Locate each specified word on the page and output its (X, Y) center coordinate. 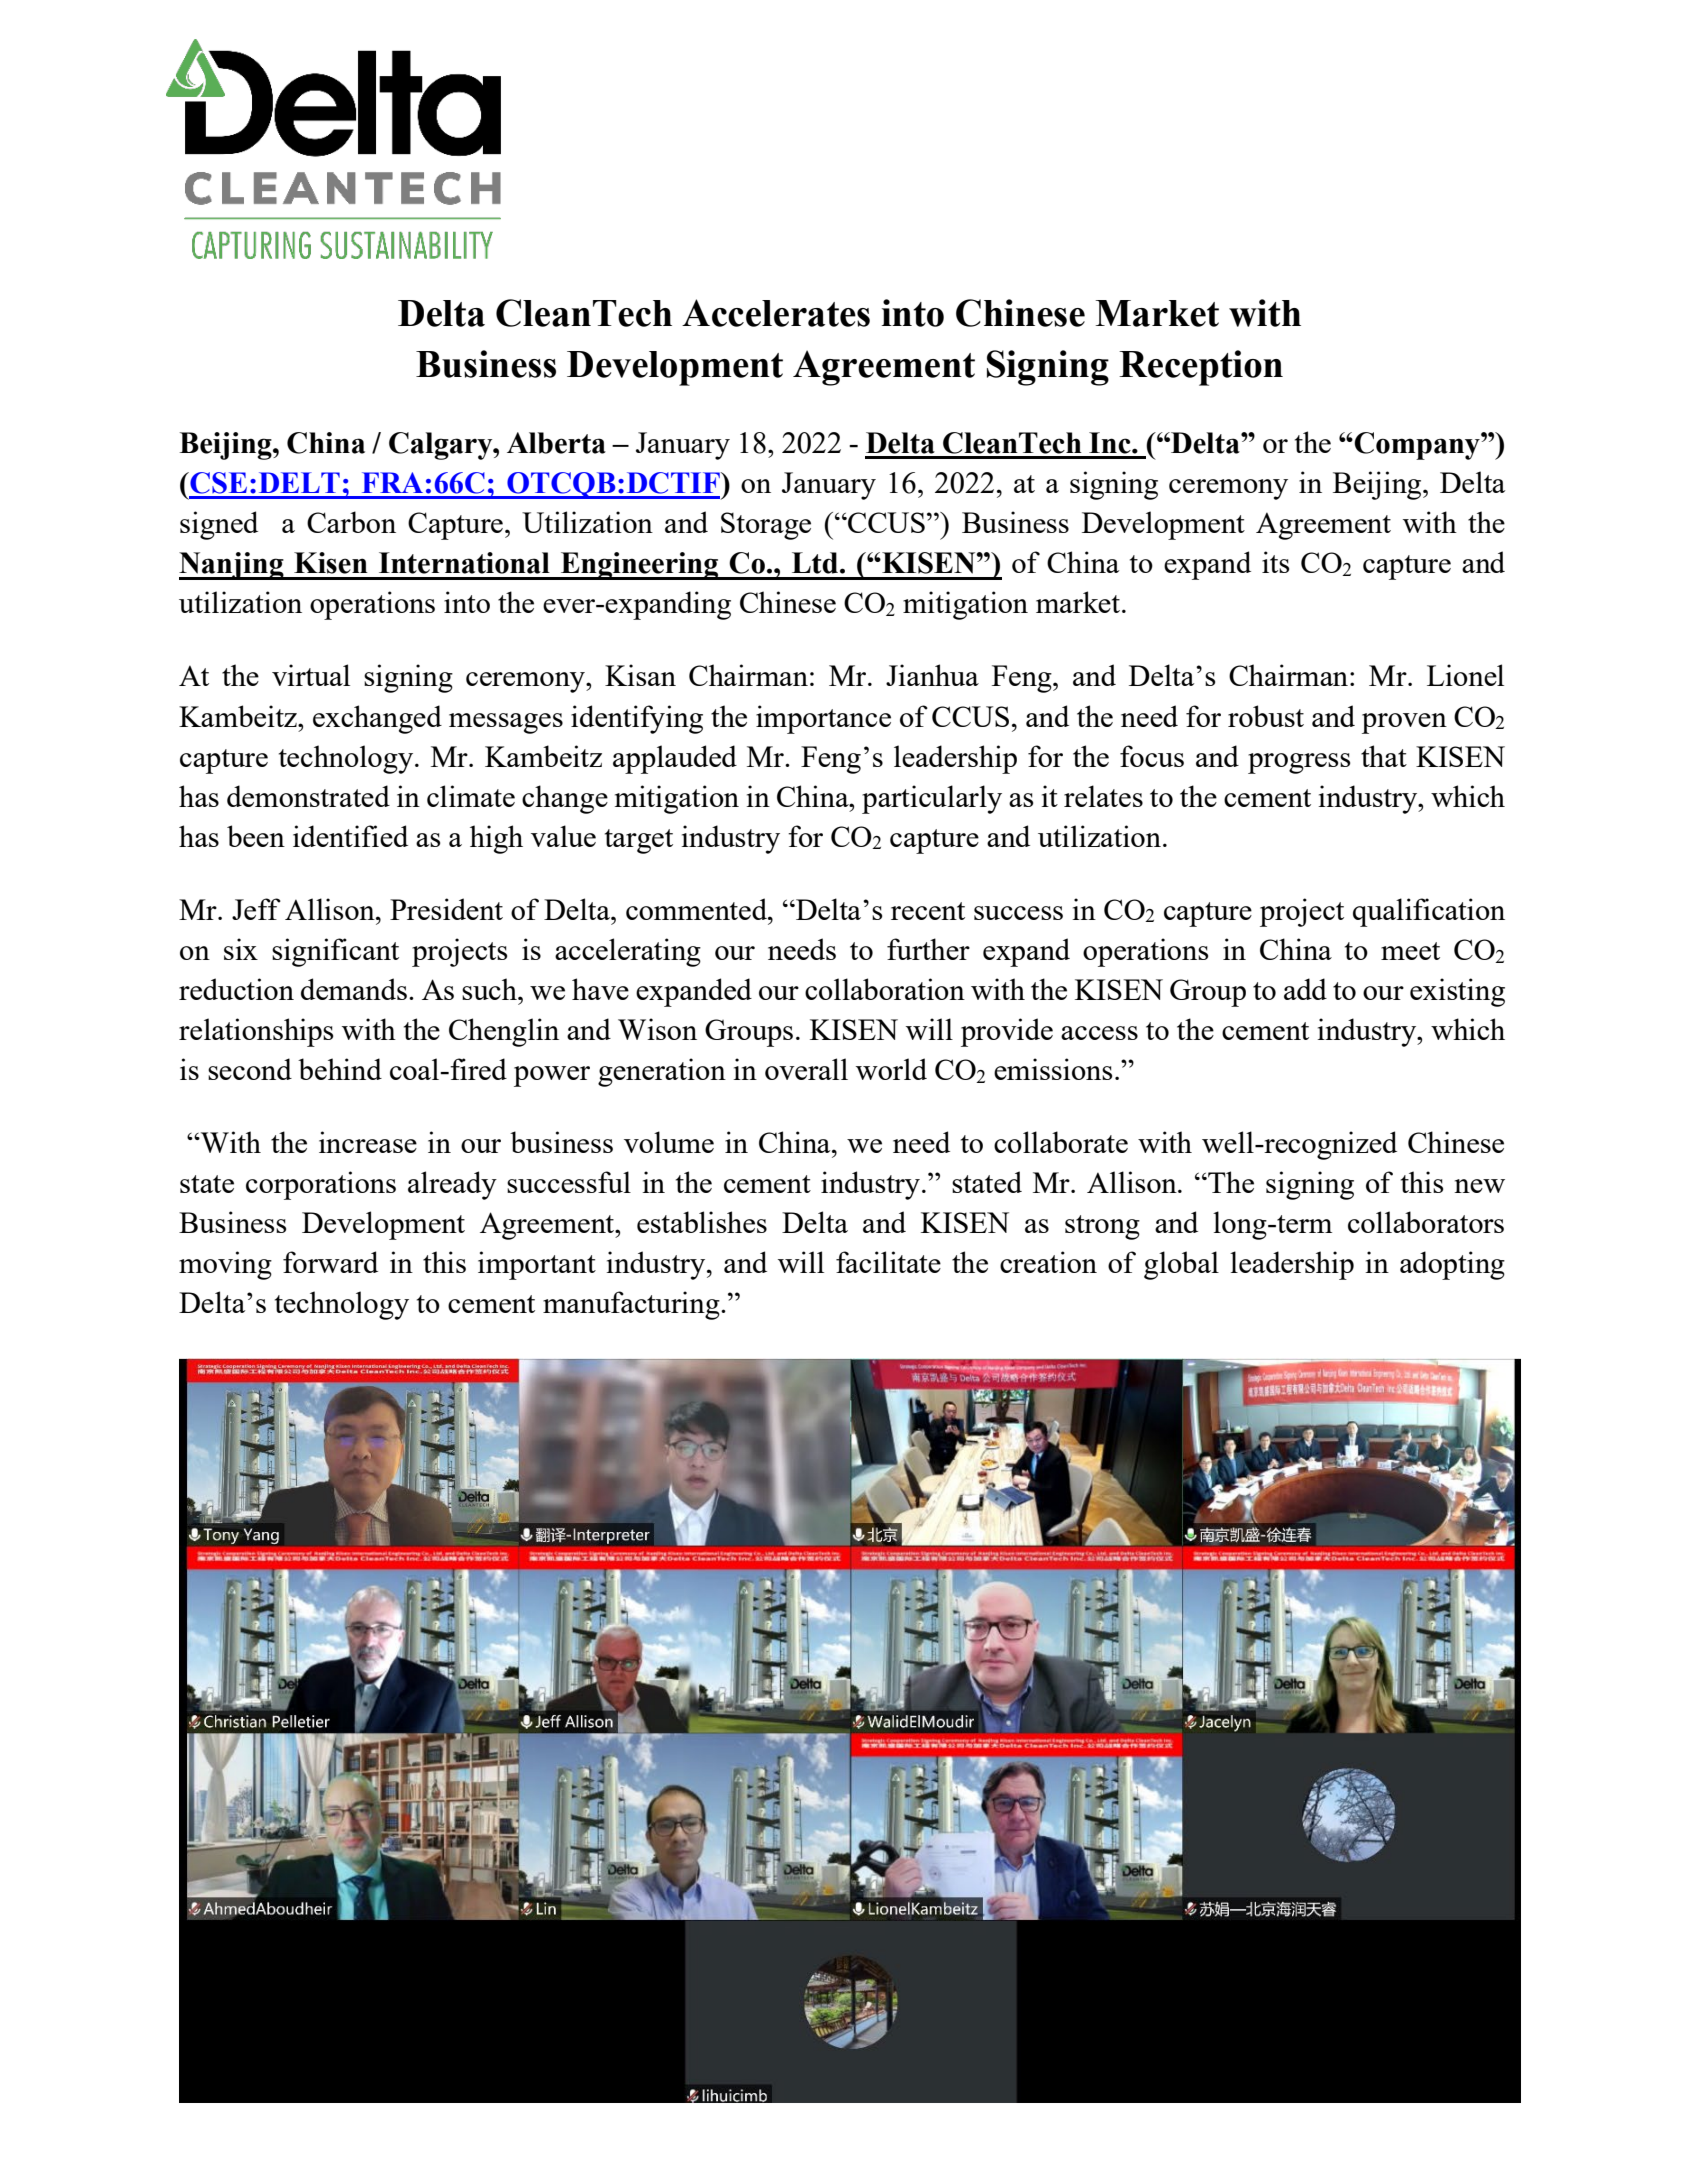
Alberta (556, 443)
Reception (1201, 368)
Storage (766, 526)
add (1305, 989)
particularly (932, 799)
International (464, 563)
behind (340, 1069)
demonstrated (308, 796)
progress (1299, 763)
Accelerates (776, 313)
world (891, 1069)
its (1275, 562)
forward (330, 1262)
